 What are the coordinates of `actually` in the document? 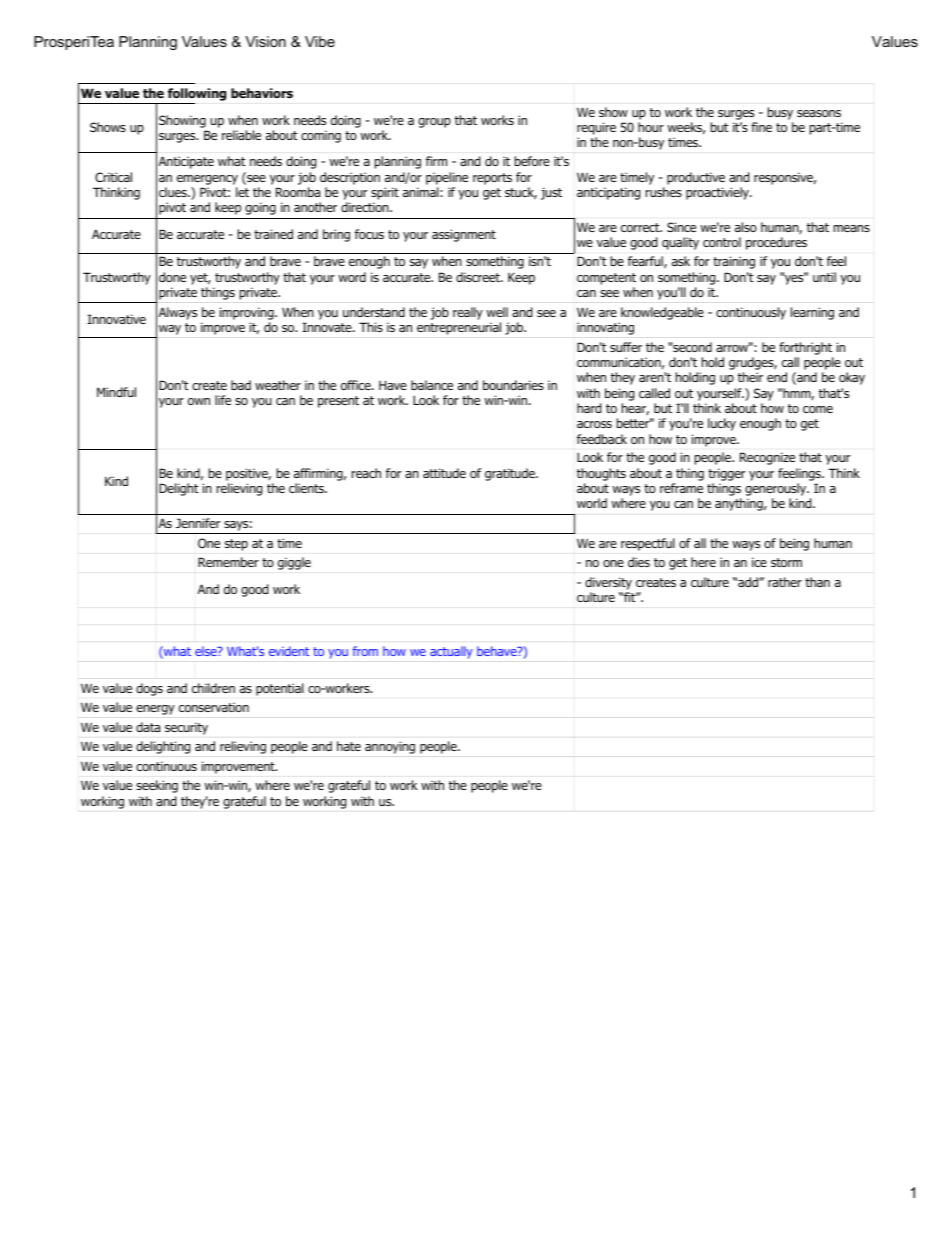 It's located at (451, 652).
